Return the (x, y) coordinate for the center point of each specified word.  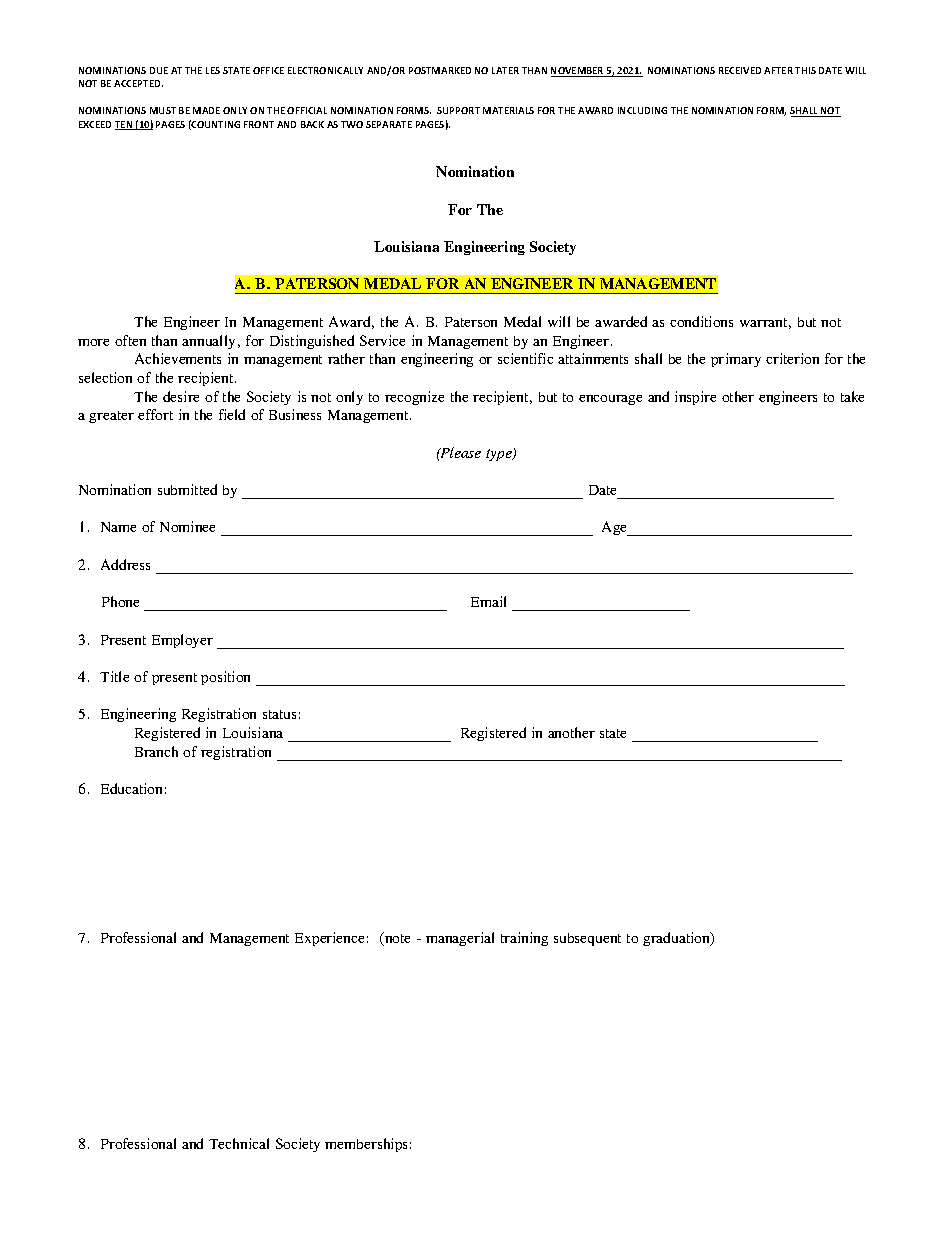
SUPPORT (458, 110)
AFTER (778, 70)
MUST (163, 110)
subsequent (587, 939)
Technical (239, 1143)
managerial (460, 939)
